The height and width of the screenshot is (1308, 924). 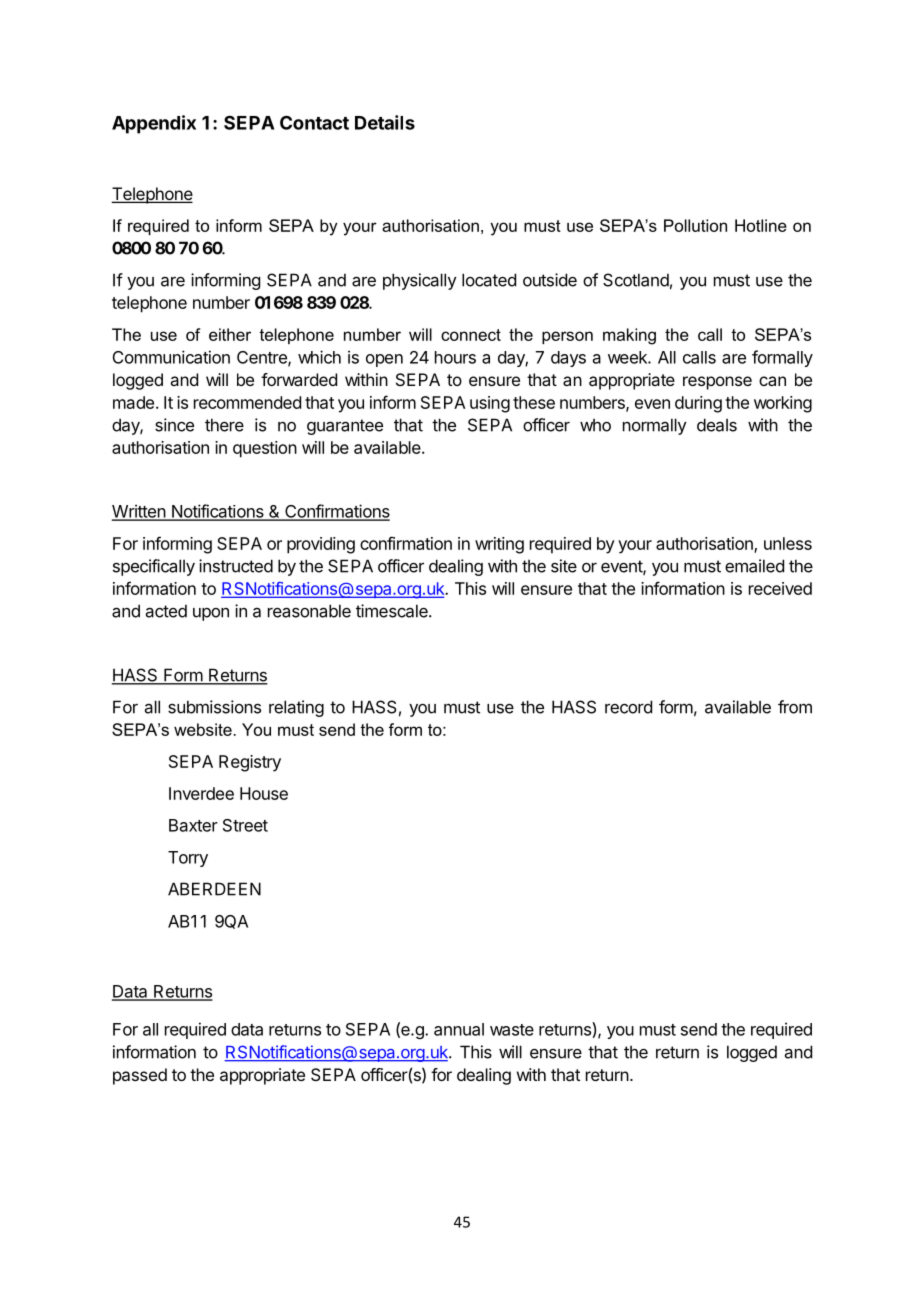 I want to click on passed, so click(x=140, y=1076).
